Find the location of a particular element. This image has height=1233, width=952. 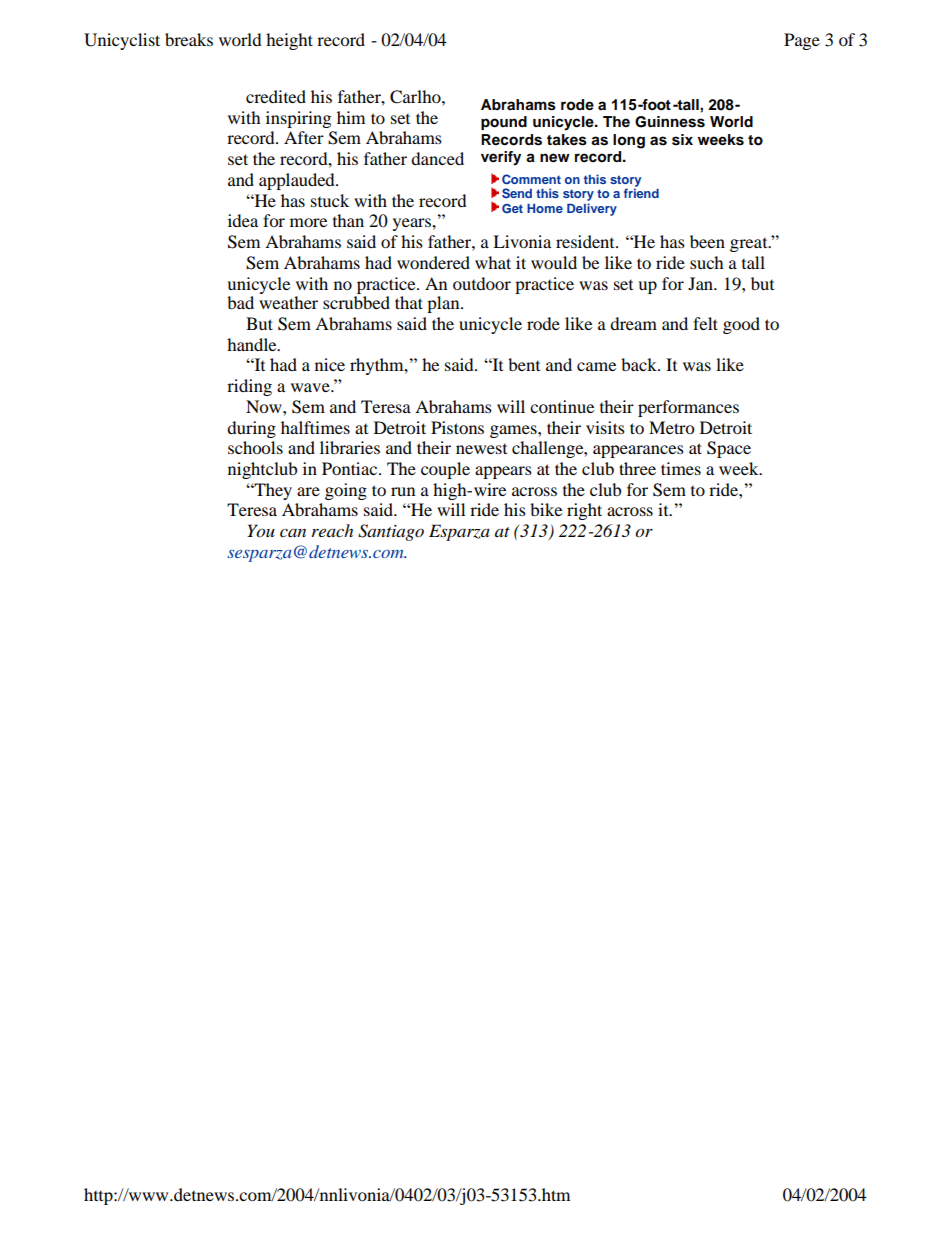

handle is located at coordinates (253, 344).
